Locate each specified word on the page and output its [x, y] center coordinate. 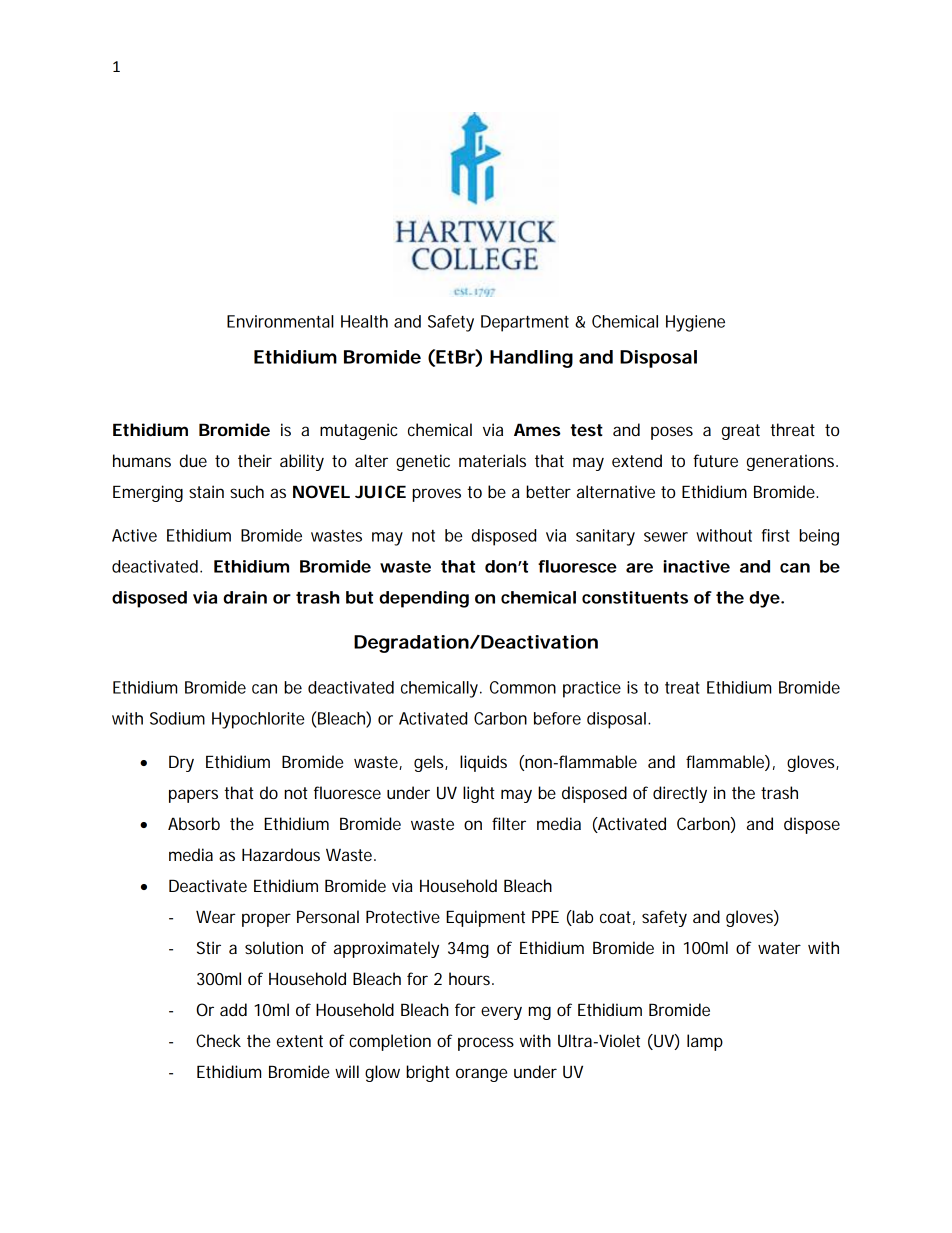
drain [245, 597]
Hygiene [695, 323]
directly [680, 794]
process [486, 1044]
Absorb [194, 823]
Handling [531, 359]
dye [764, 599]
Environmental [280, 321]
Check [218, 1040]
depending [424, 599]
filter [509, 823]
